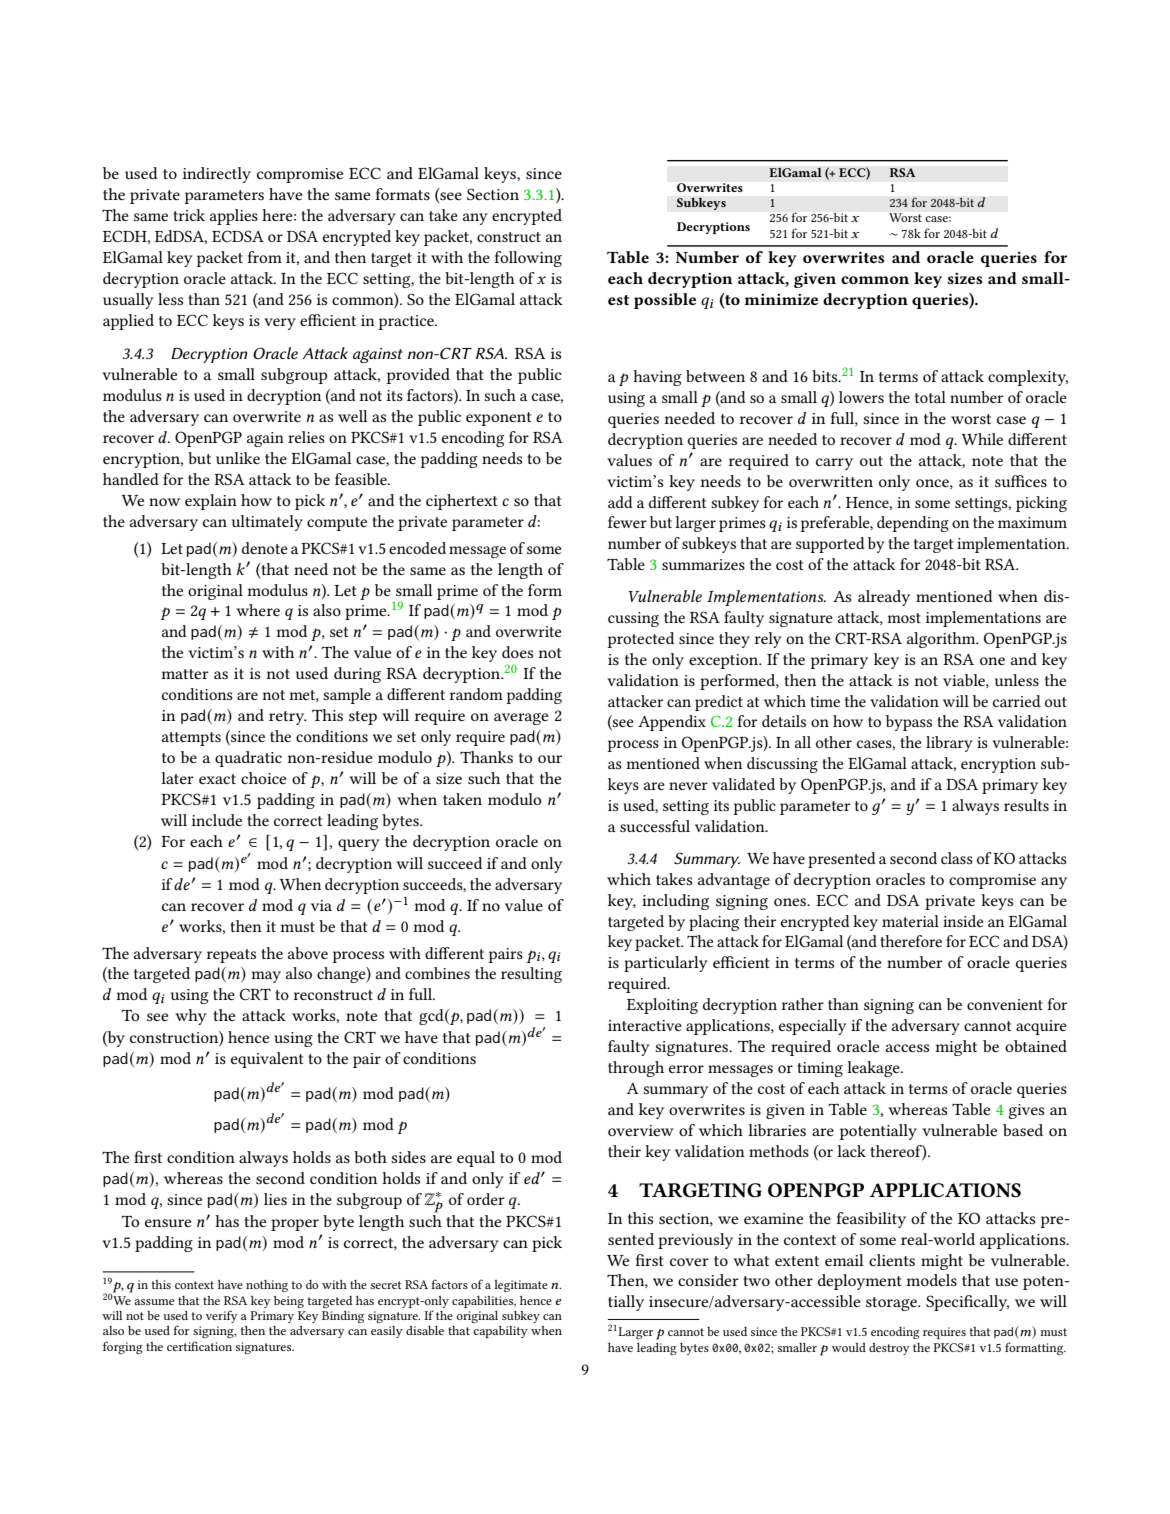 This document has height=1514, width=1170. I want to click on legitimate, so click(521, 1286).
